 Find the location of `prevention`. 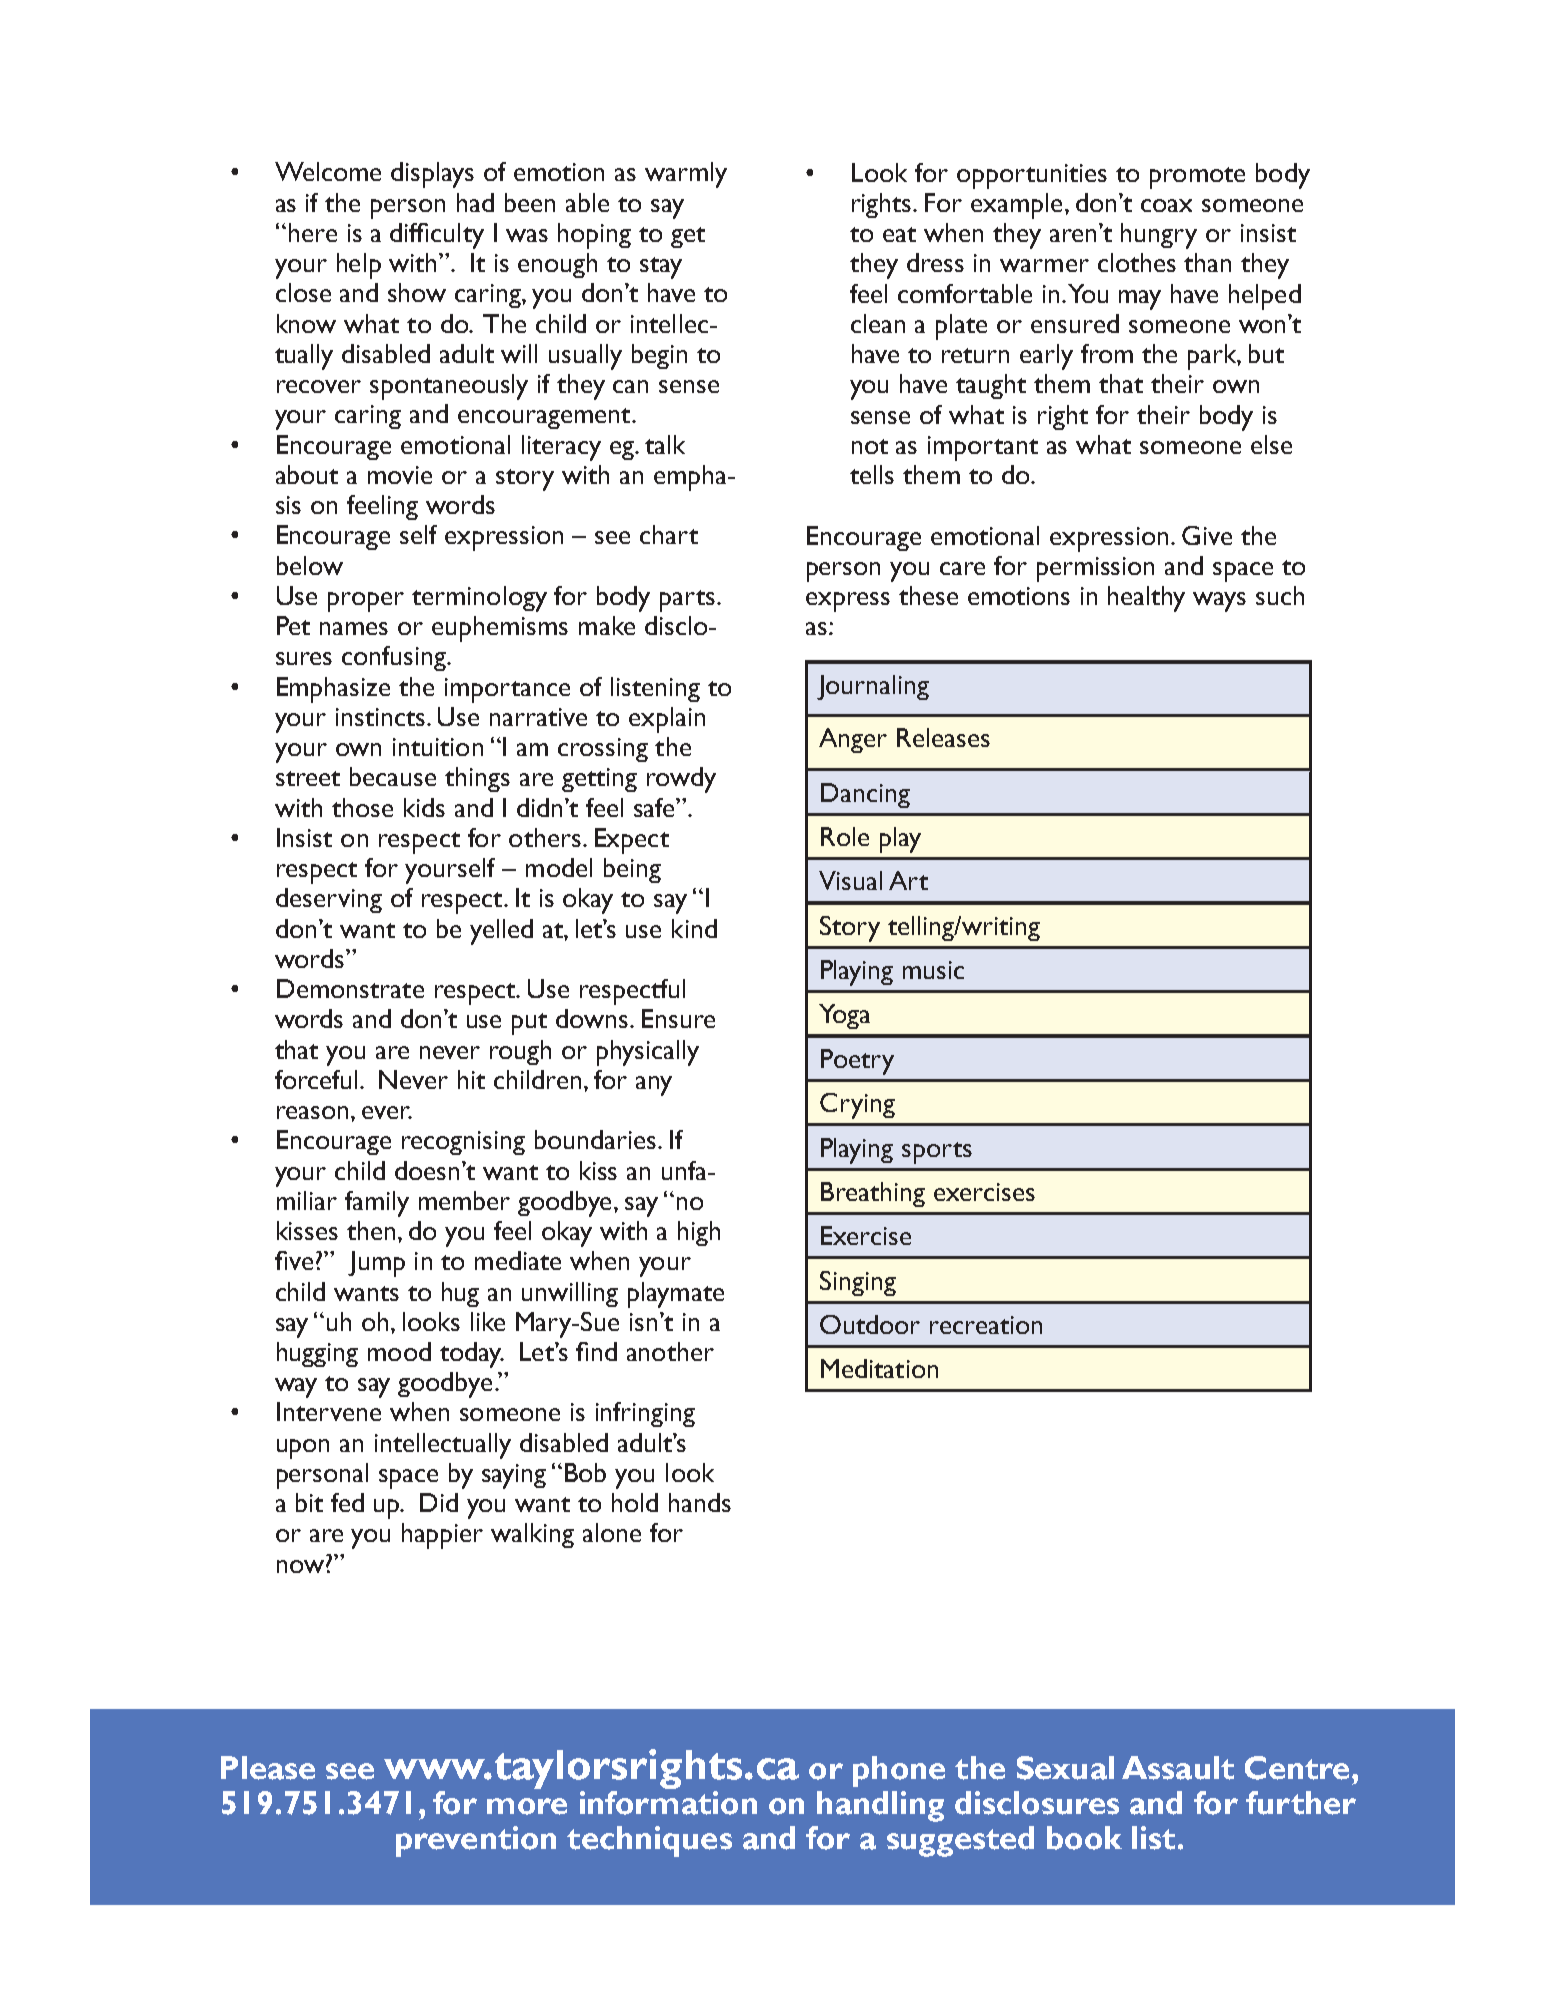

prevention is located at coordinates (476, 1841).
